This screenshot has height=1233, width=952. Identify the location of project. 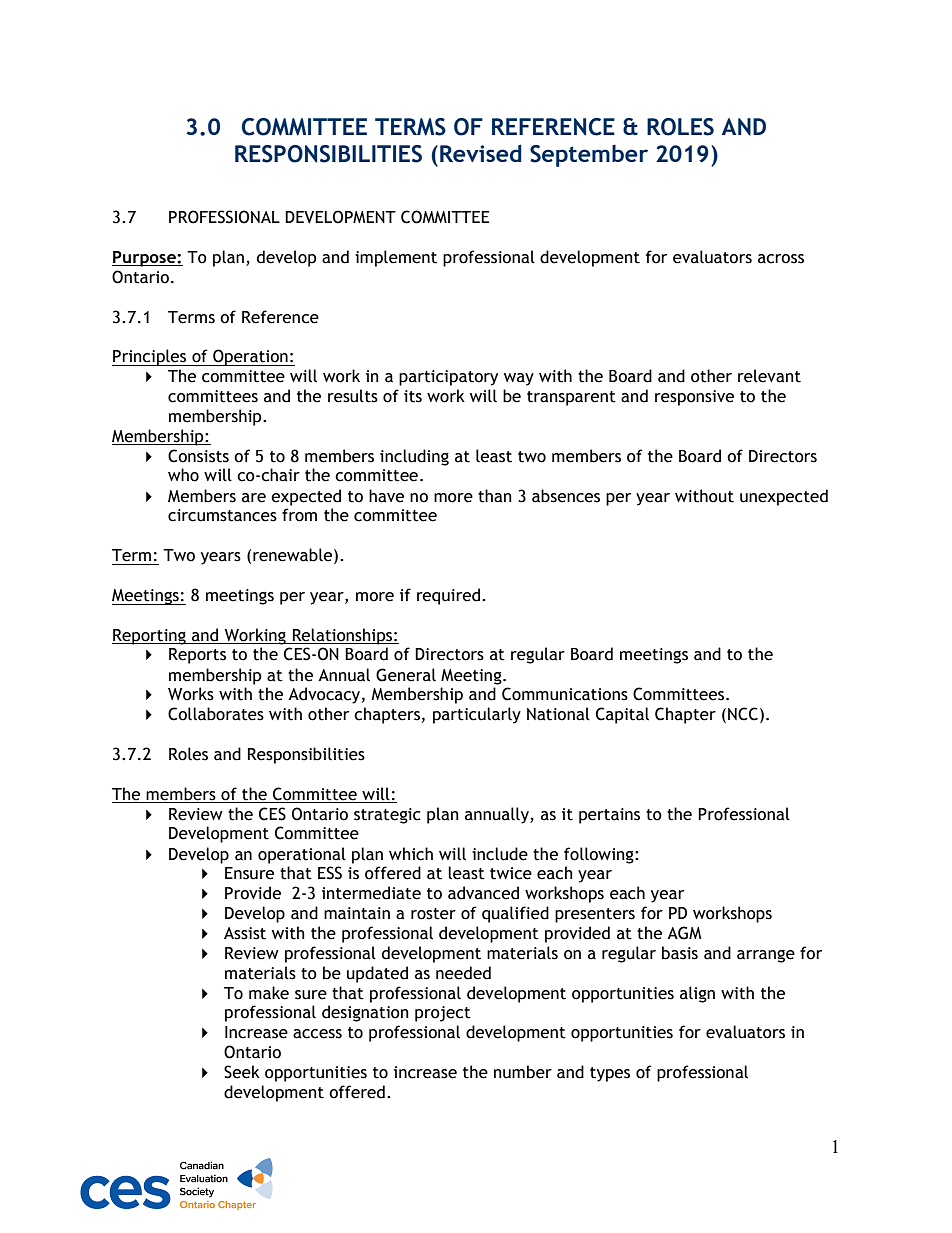
(443, 1014).
